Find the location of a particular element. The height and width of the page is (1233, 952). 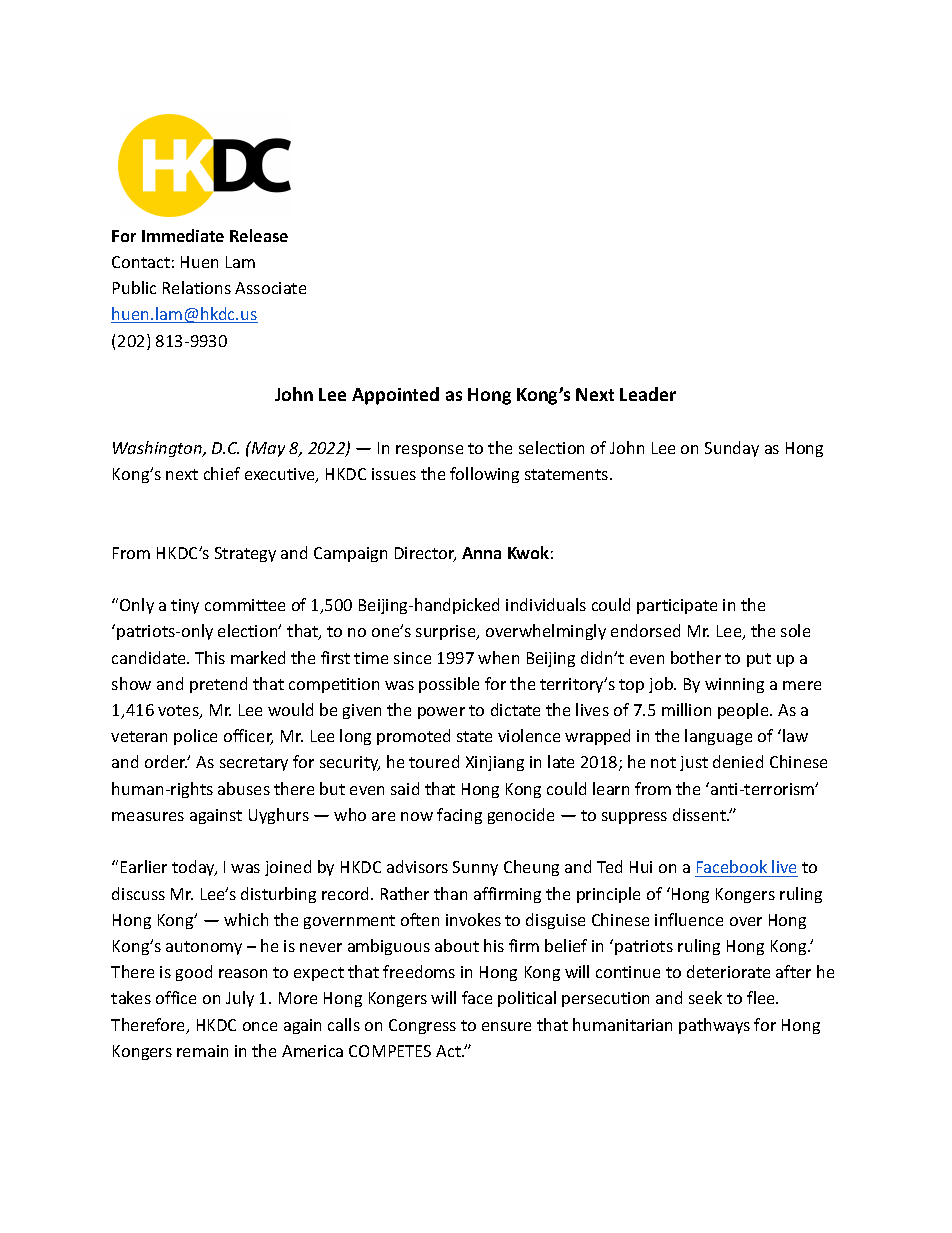

Xinjiang is located at coordinates (495, 763).
